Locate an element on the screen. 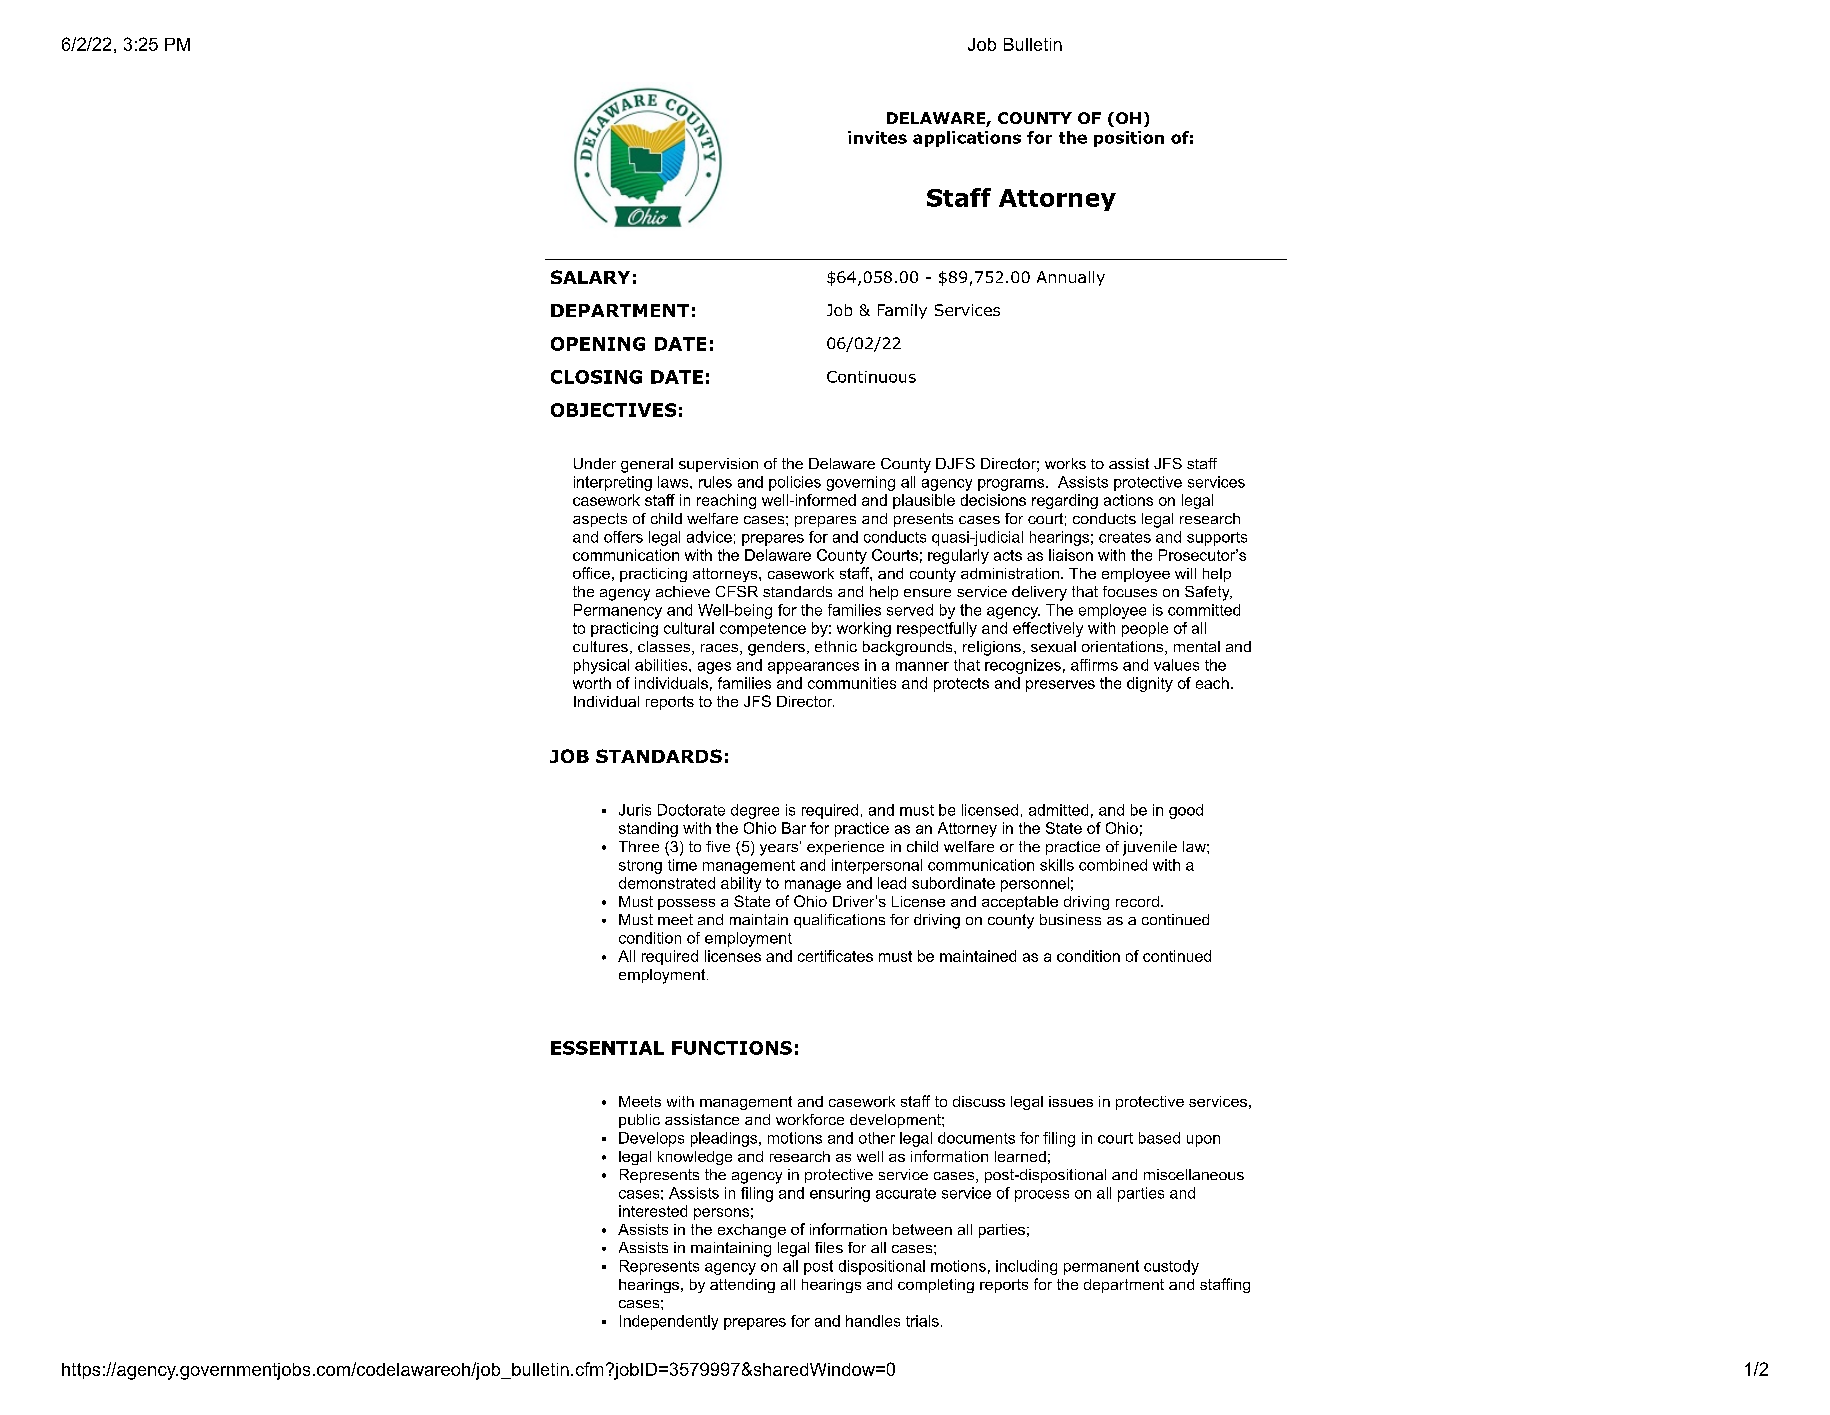 The image size is (1830, 1415). SALARY is located at coordinates (590, 277).
